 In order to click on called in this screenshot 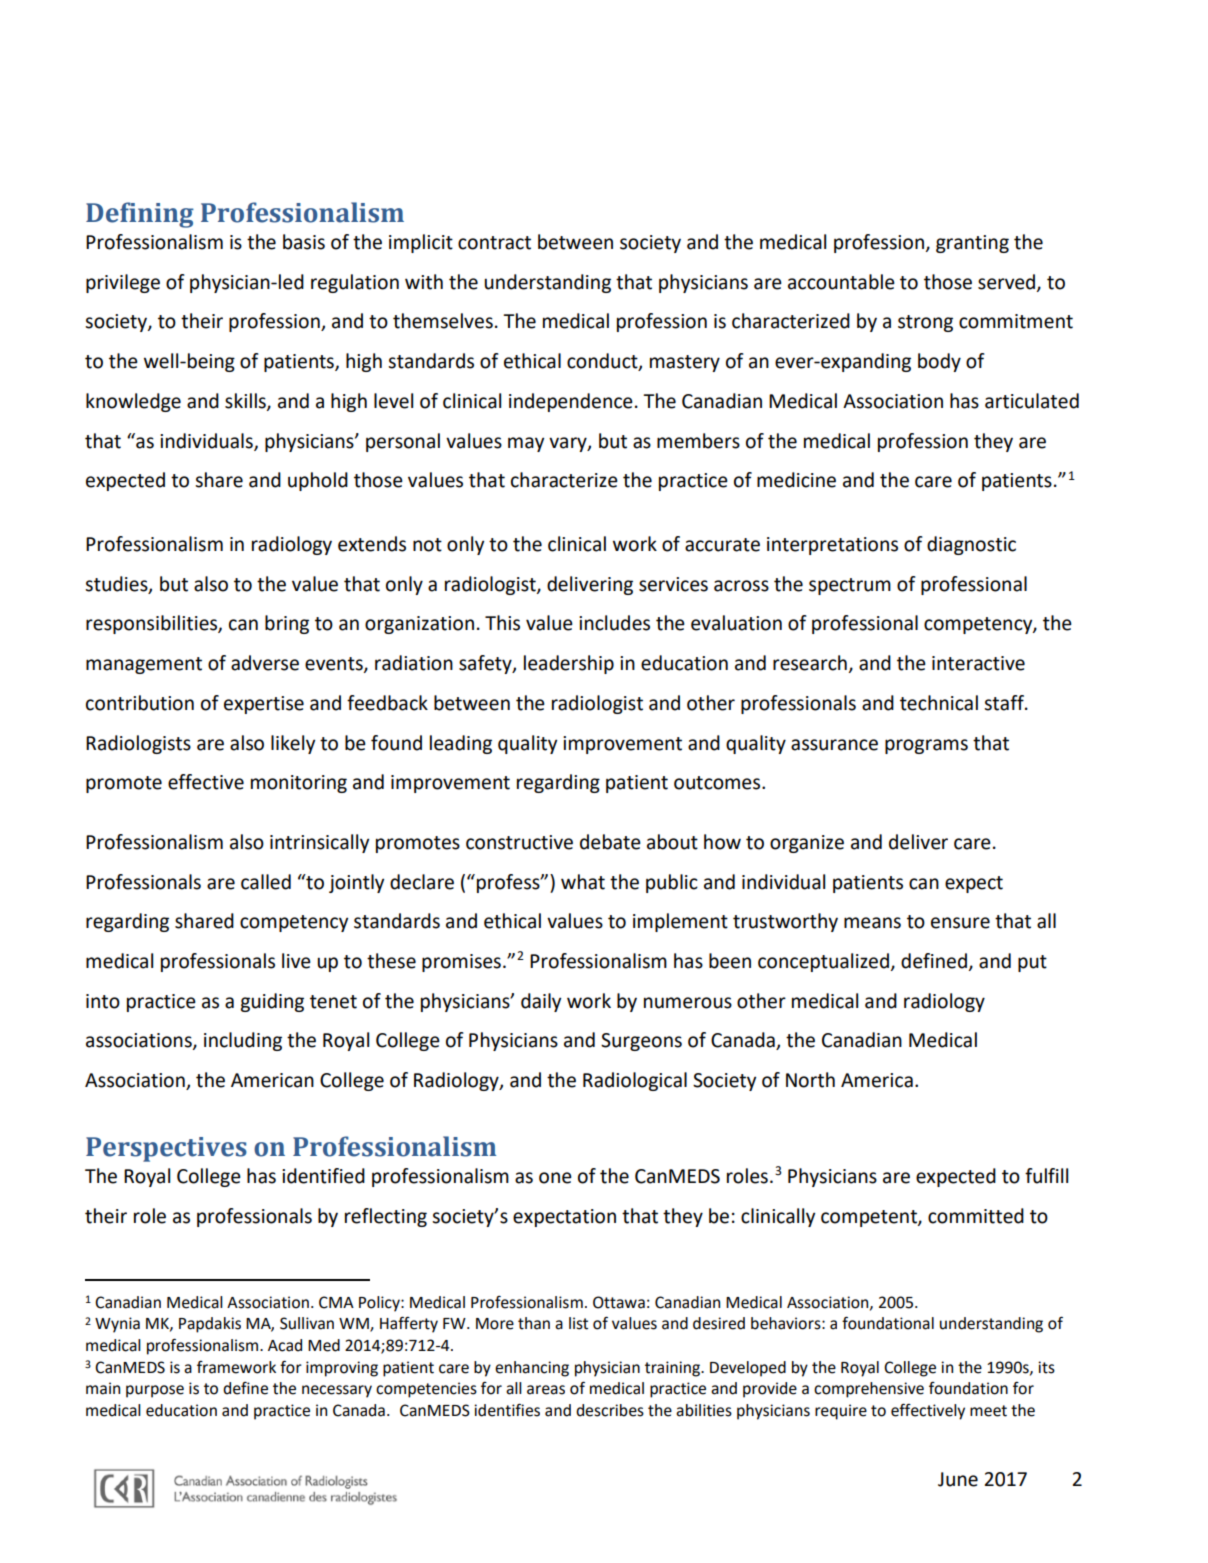, I will do `click(266, 882)`.
